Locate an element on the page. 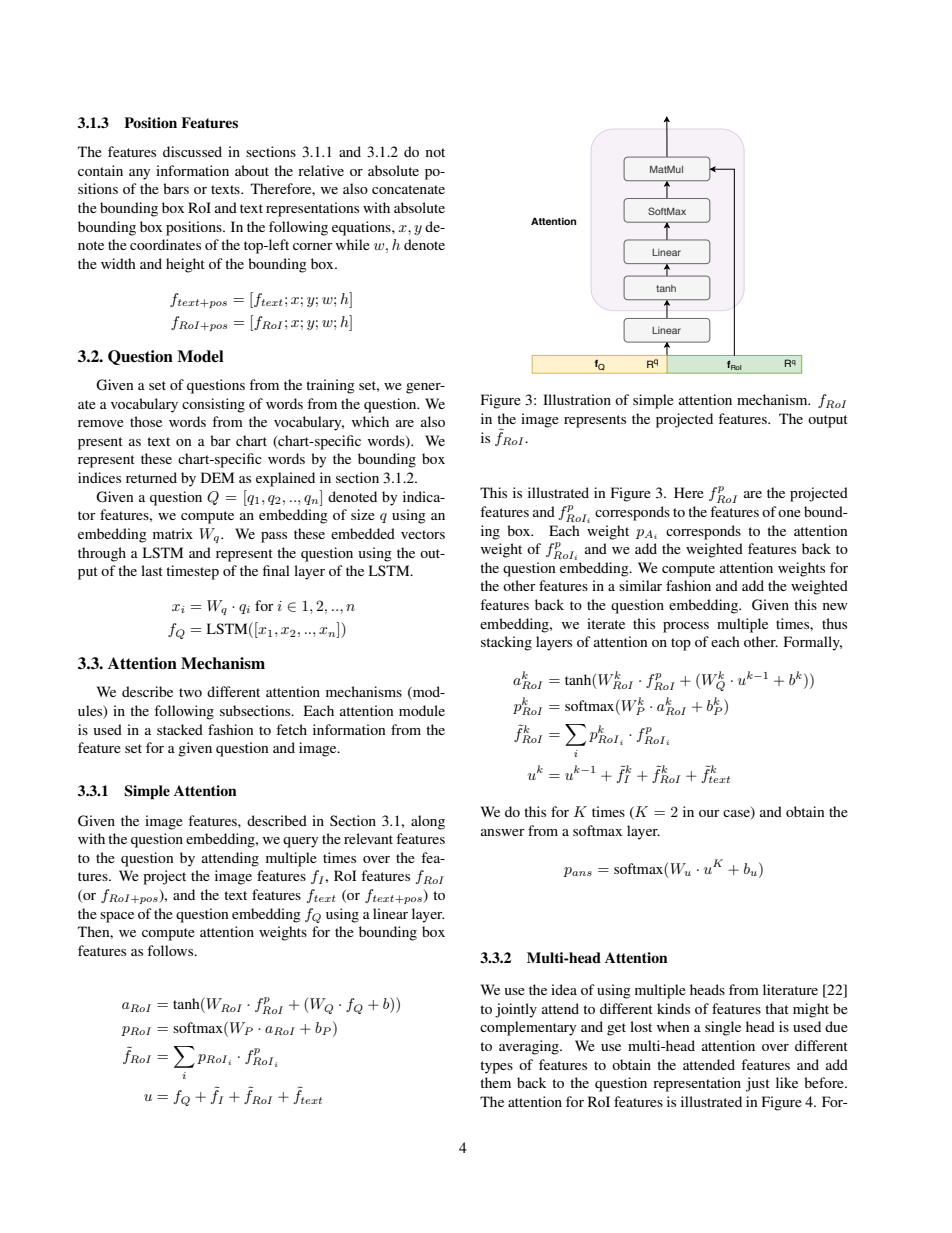 Image resolution: width=952 pixels, height=1233 pixels. just is located at coordinates (758, 1084).
